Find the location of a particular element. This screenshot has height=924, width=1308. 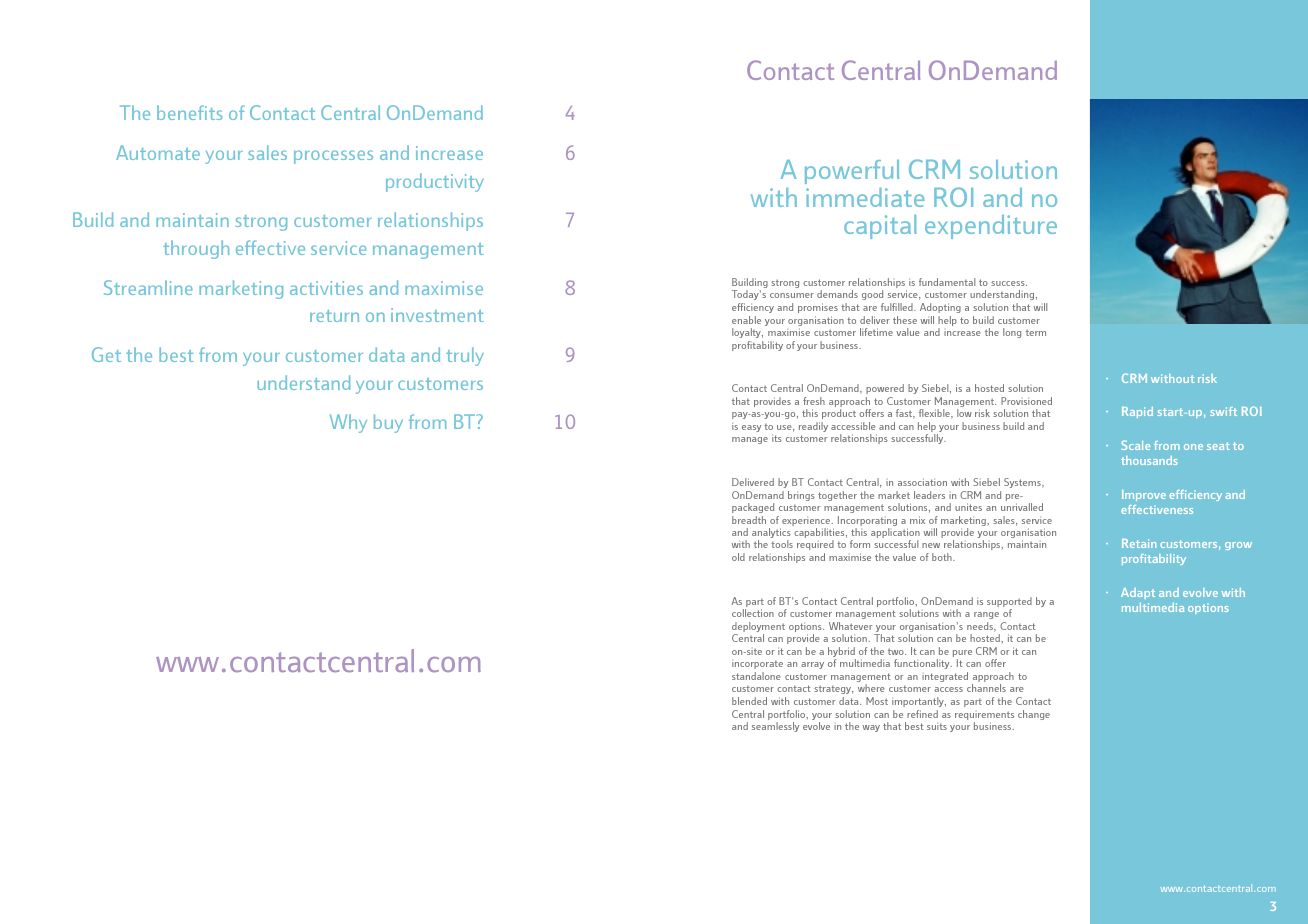

seamlessly is located at coordinates (775, 727).
